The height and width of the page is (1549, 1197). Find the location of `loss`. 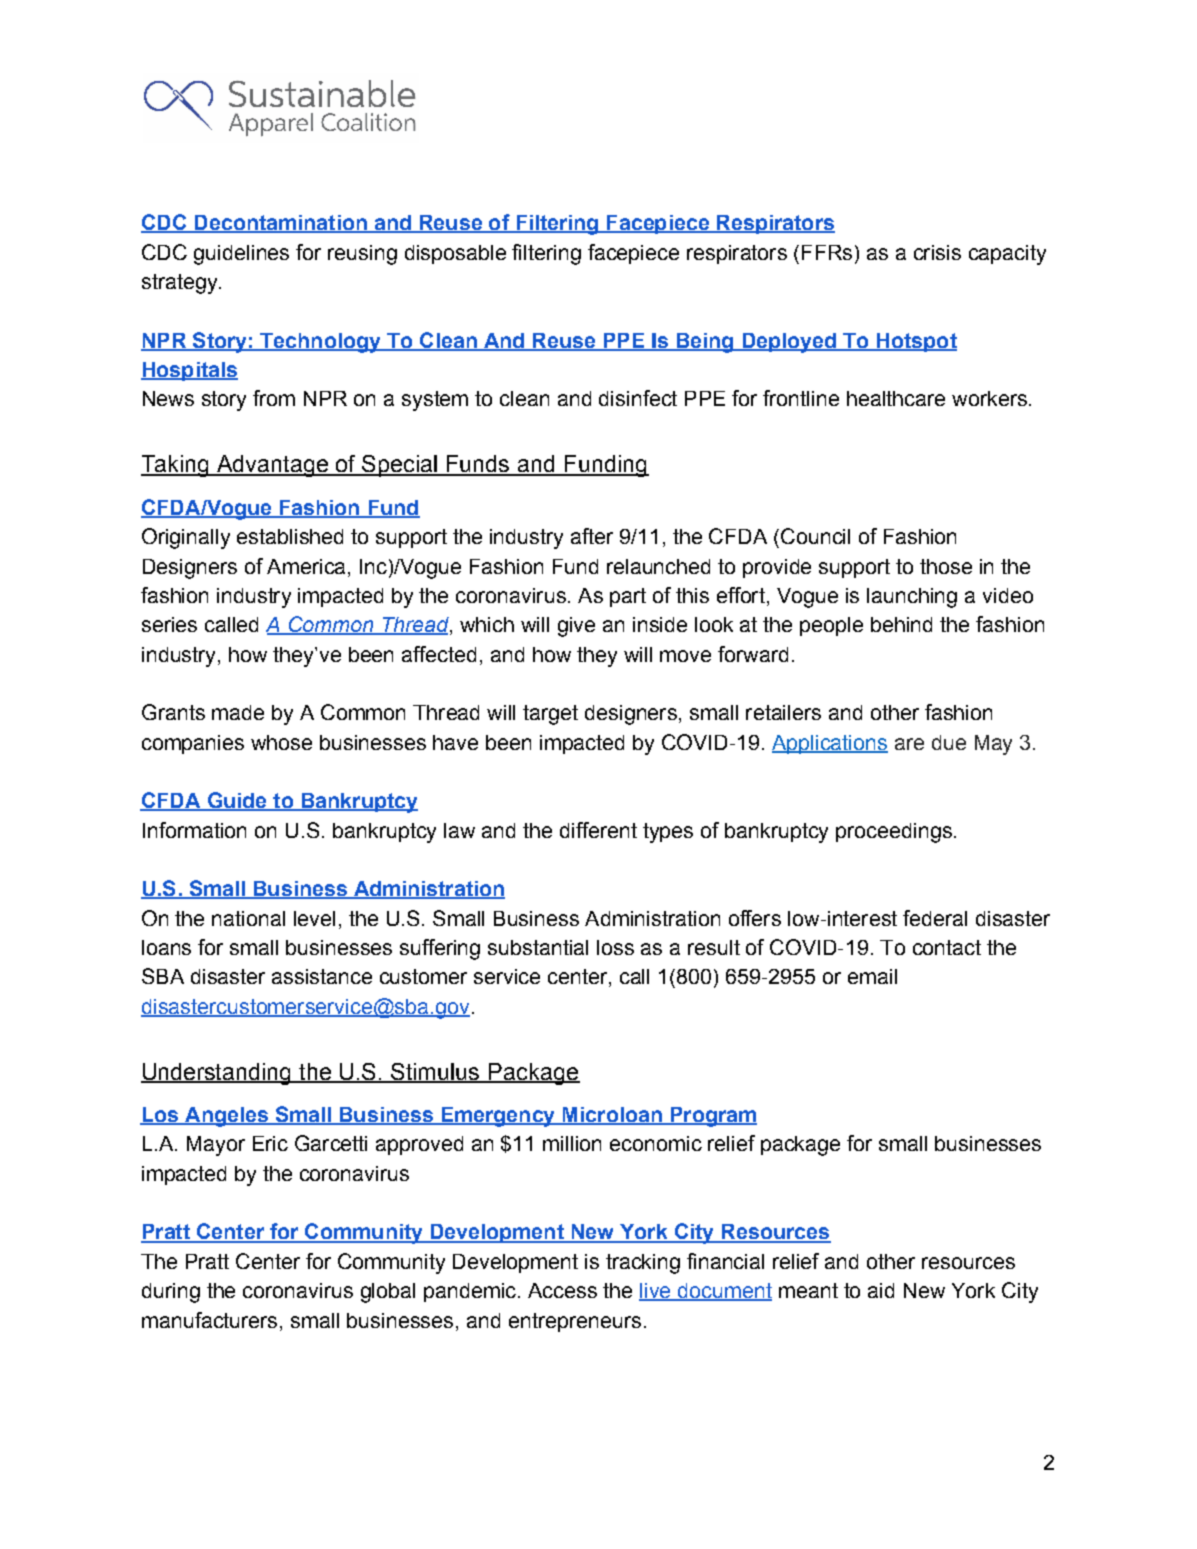

loss is located at coordinates (615, 947).
